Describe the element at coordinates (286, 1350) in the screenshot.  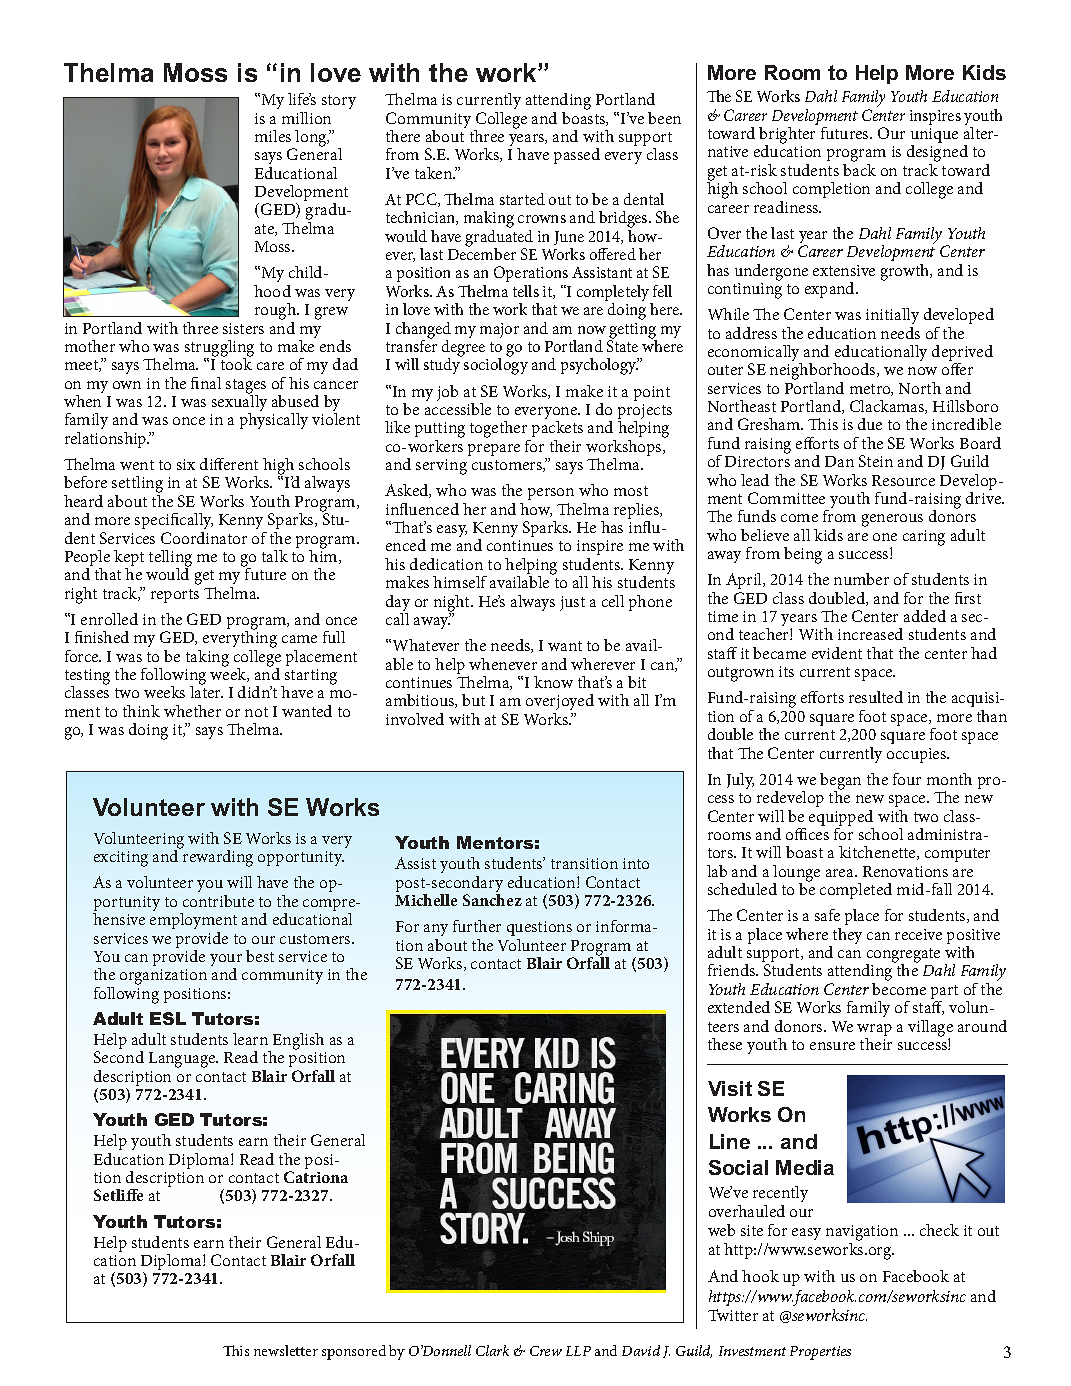
I see `newsletter` at that location.
